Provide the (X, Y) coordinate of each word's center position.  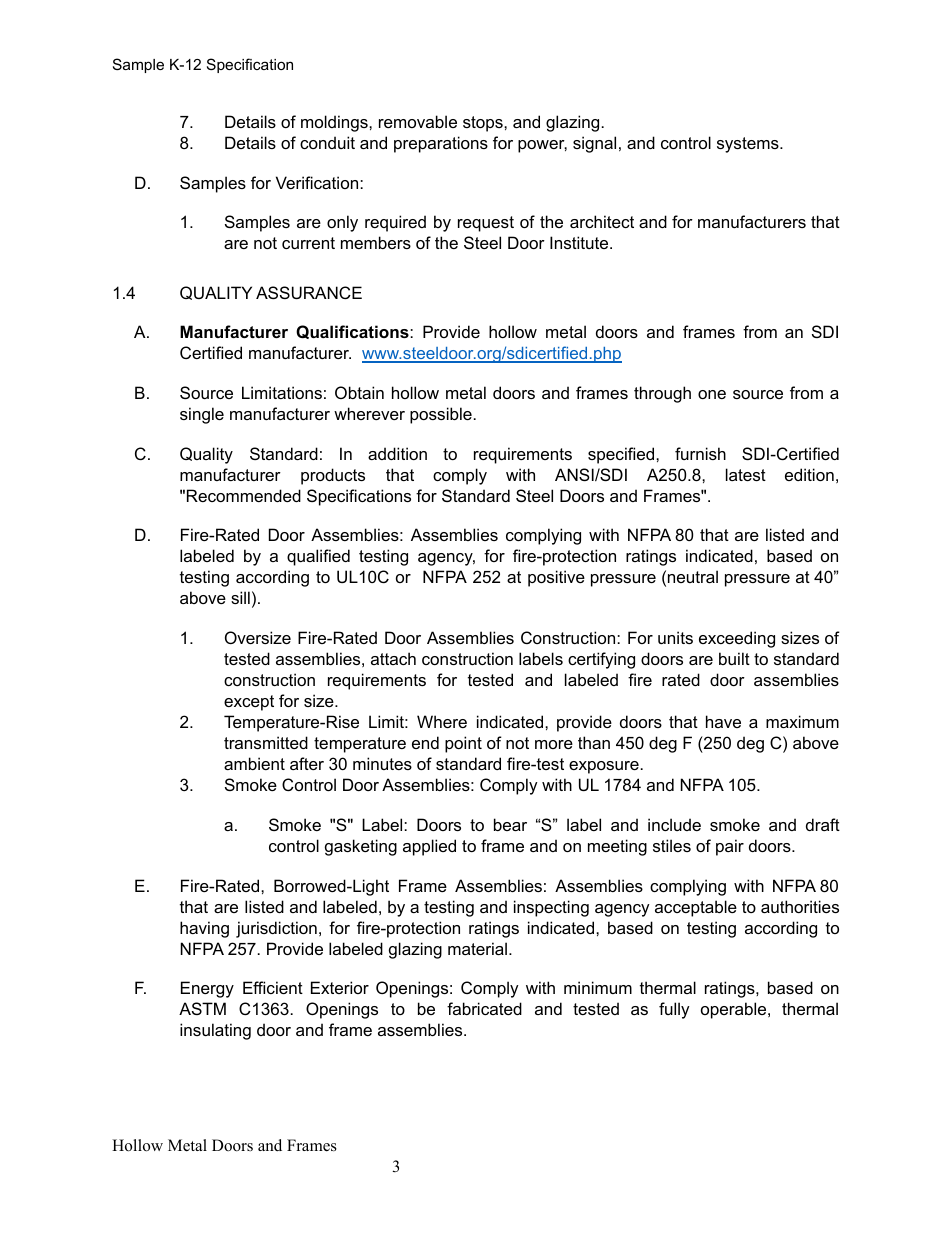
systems (749, 145)
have (723, 721)
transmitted (266, 742)
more (554, 744)
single (202, 415)
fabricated (484, 1008)
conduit (327, 142)
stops (484, 124)
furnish (700, 453)
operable (735, 1010)
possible (441, 415)
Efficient (273, 987)
